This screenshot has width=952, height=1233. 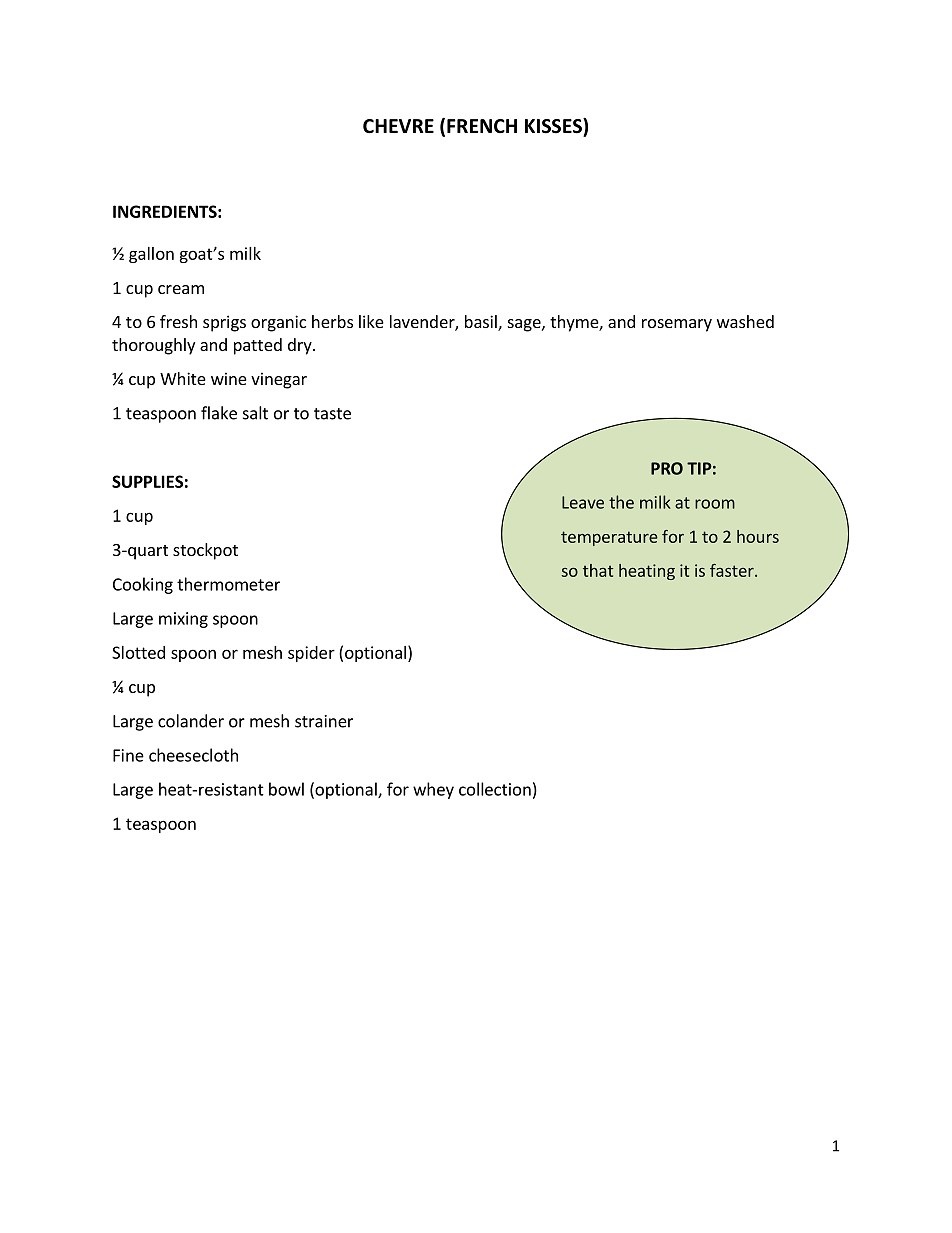 I want to click on thermometer, so click(x=228, y=584).
